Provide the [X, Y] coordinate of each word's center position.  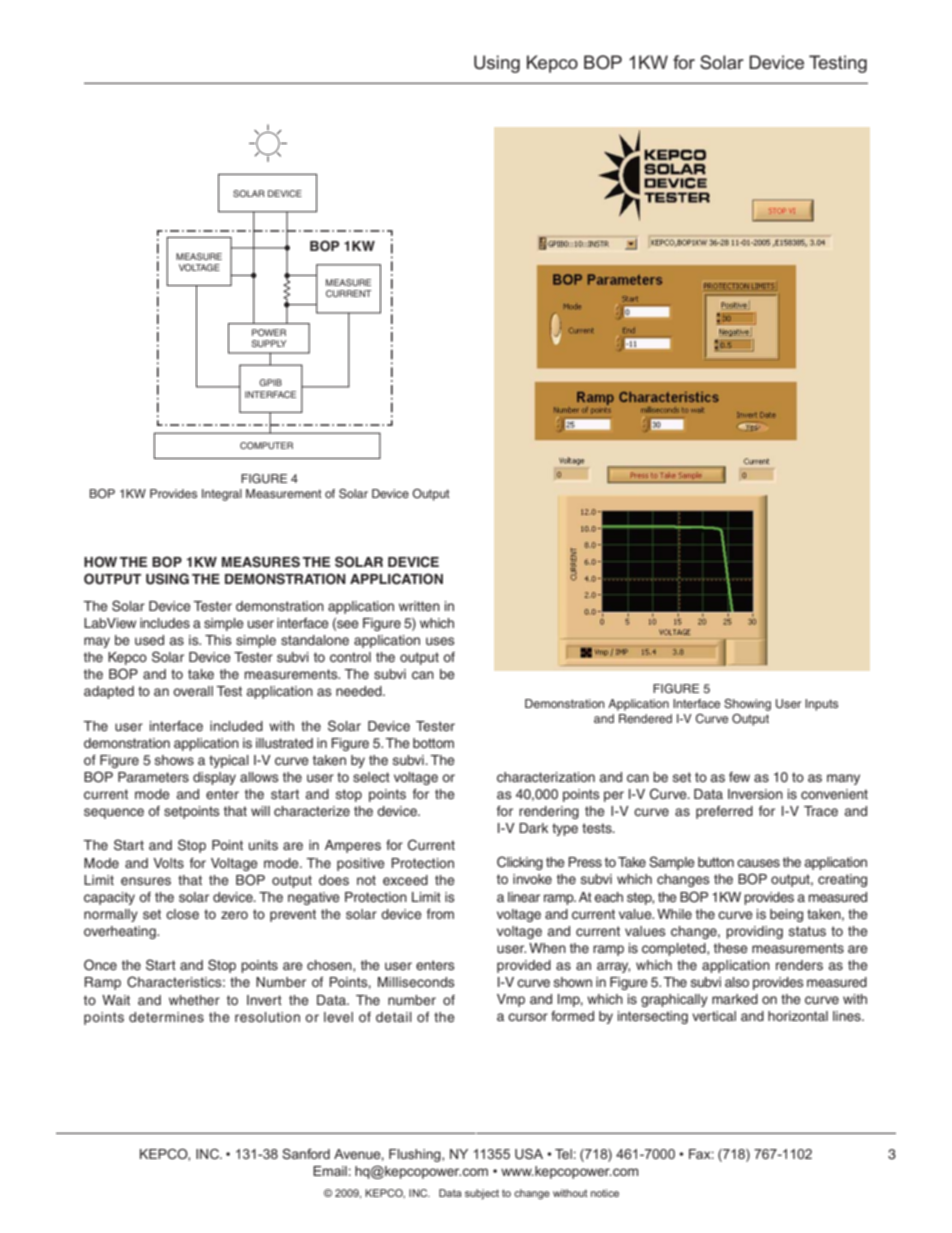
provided [524, 966]
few [739, 777]
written [419, 606]
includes [165, 623]
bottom [433, 743]
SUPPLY [268, 343]
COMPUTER [266, 445]
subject [482, 1194]
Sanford [306, 1154]
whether [194, 1000]
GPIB [270, 382]
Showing [747, 705]
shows [174, 760]
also [737, 982]
